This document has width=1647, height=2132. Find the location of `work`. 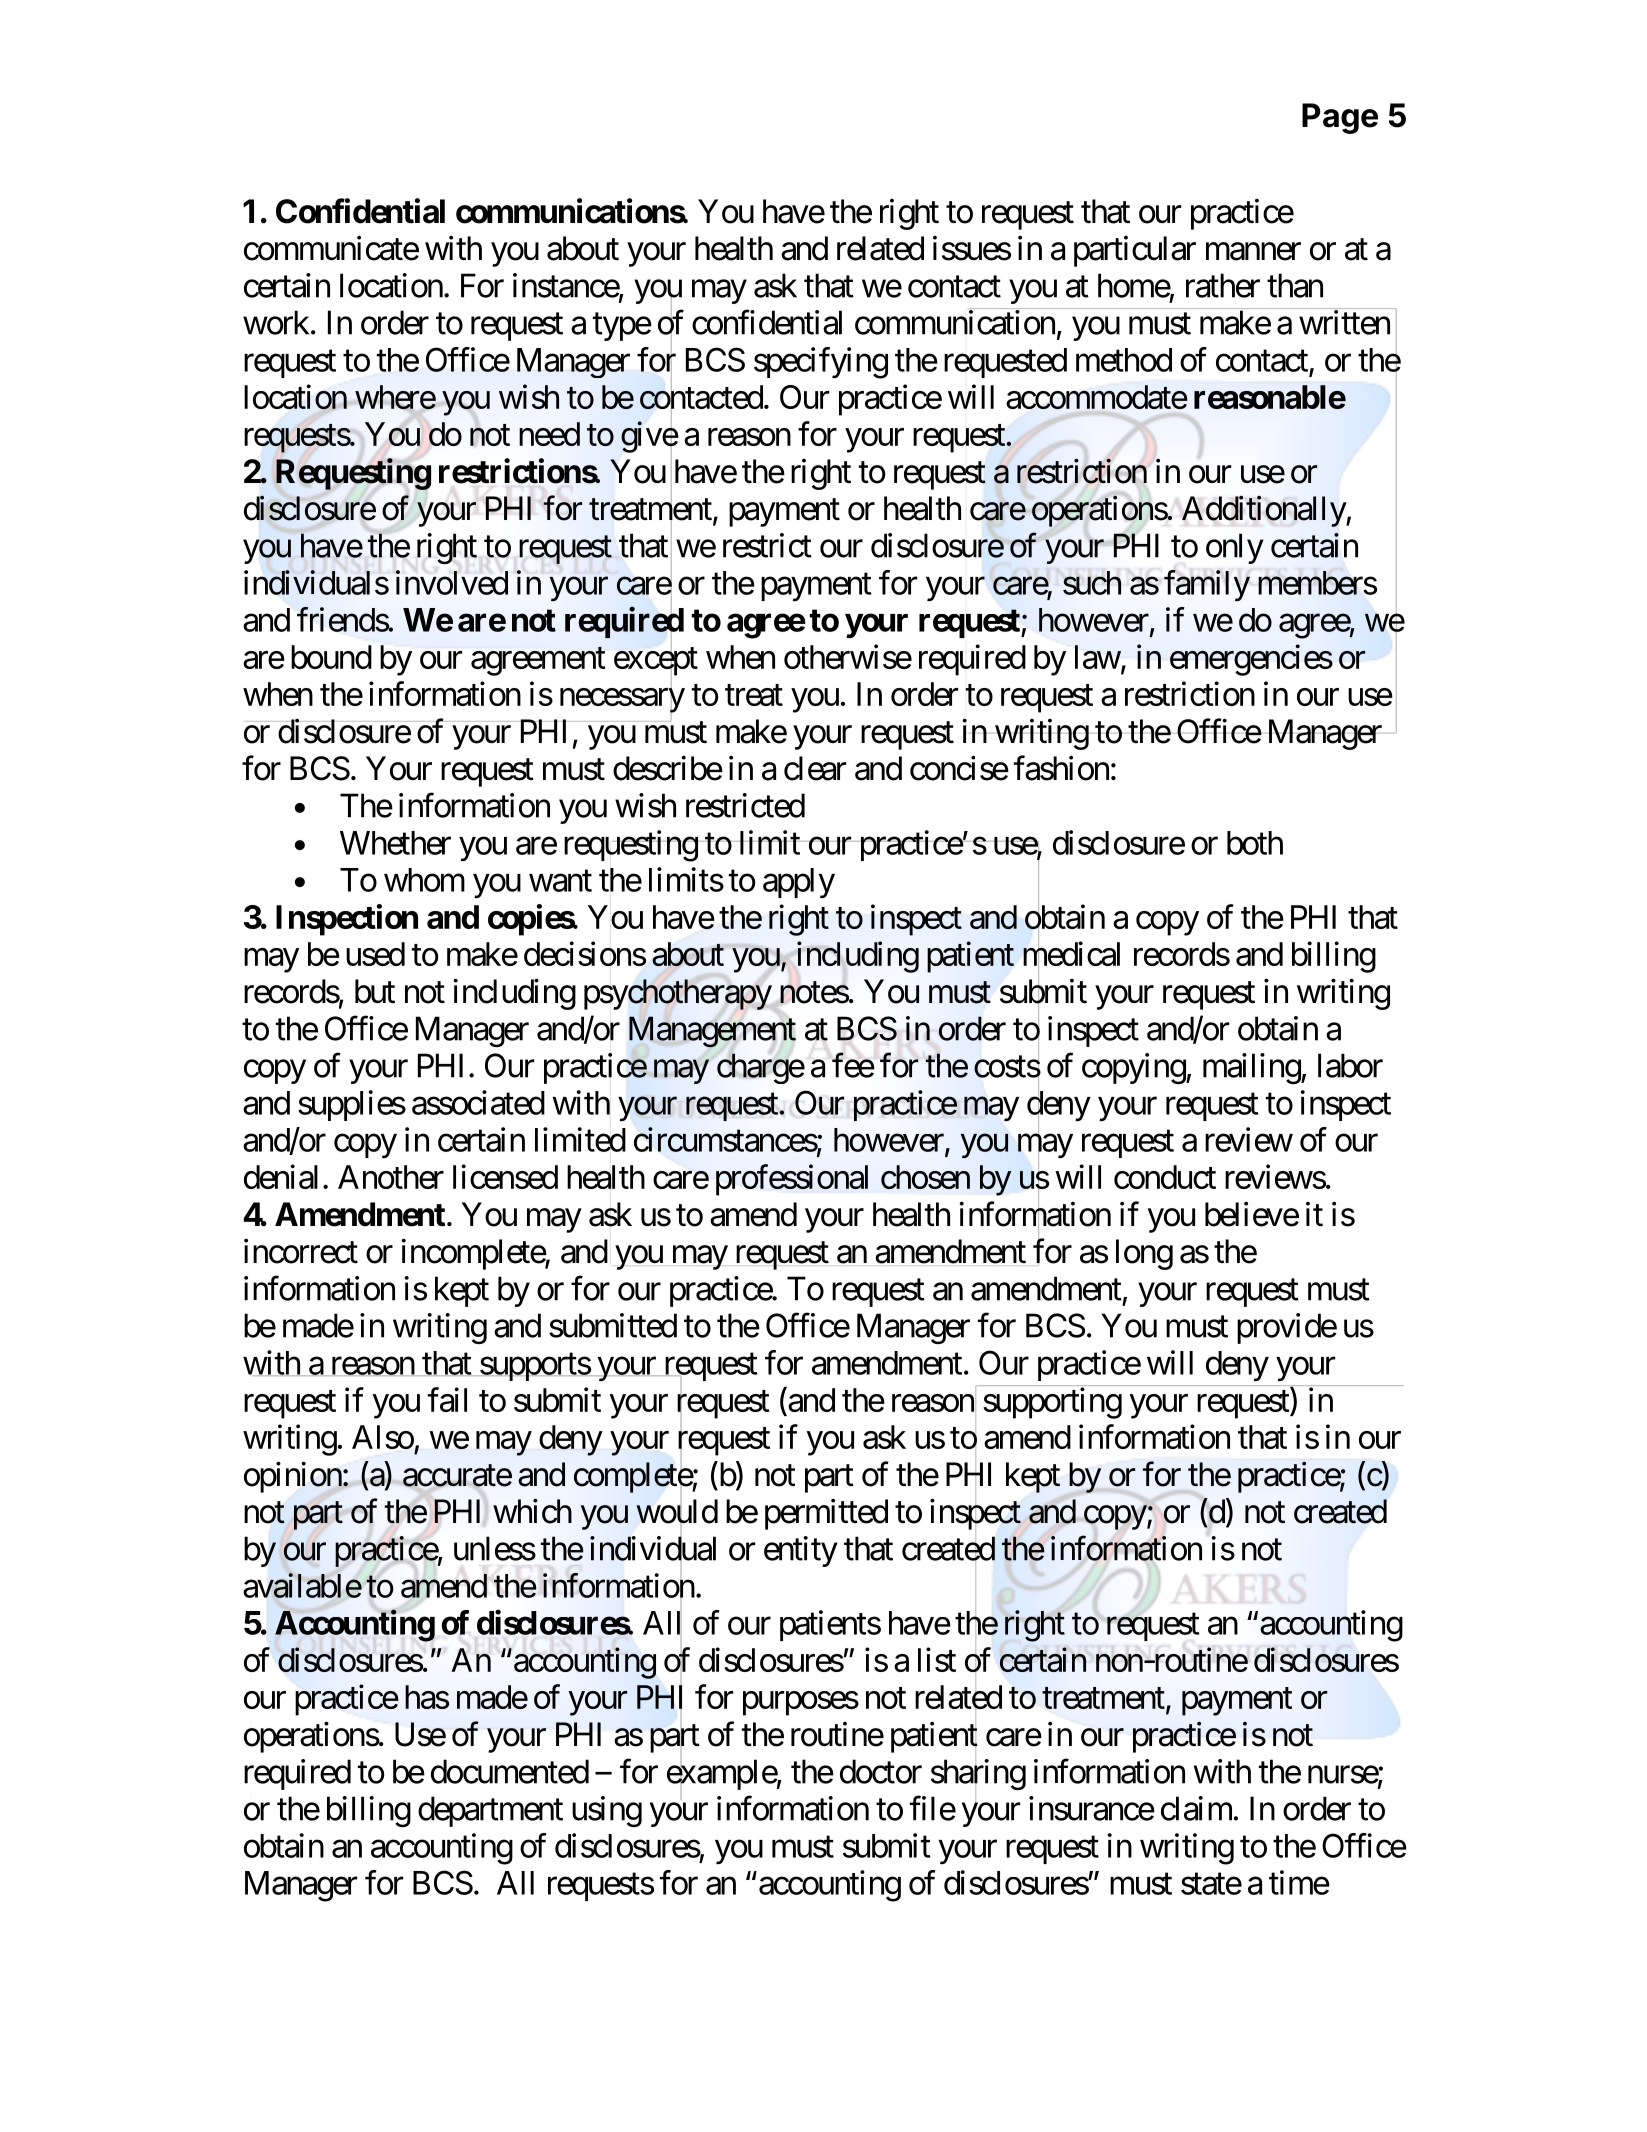

work is located at coordinates (276, 322).
